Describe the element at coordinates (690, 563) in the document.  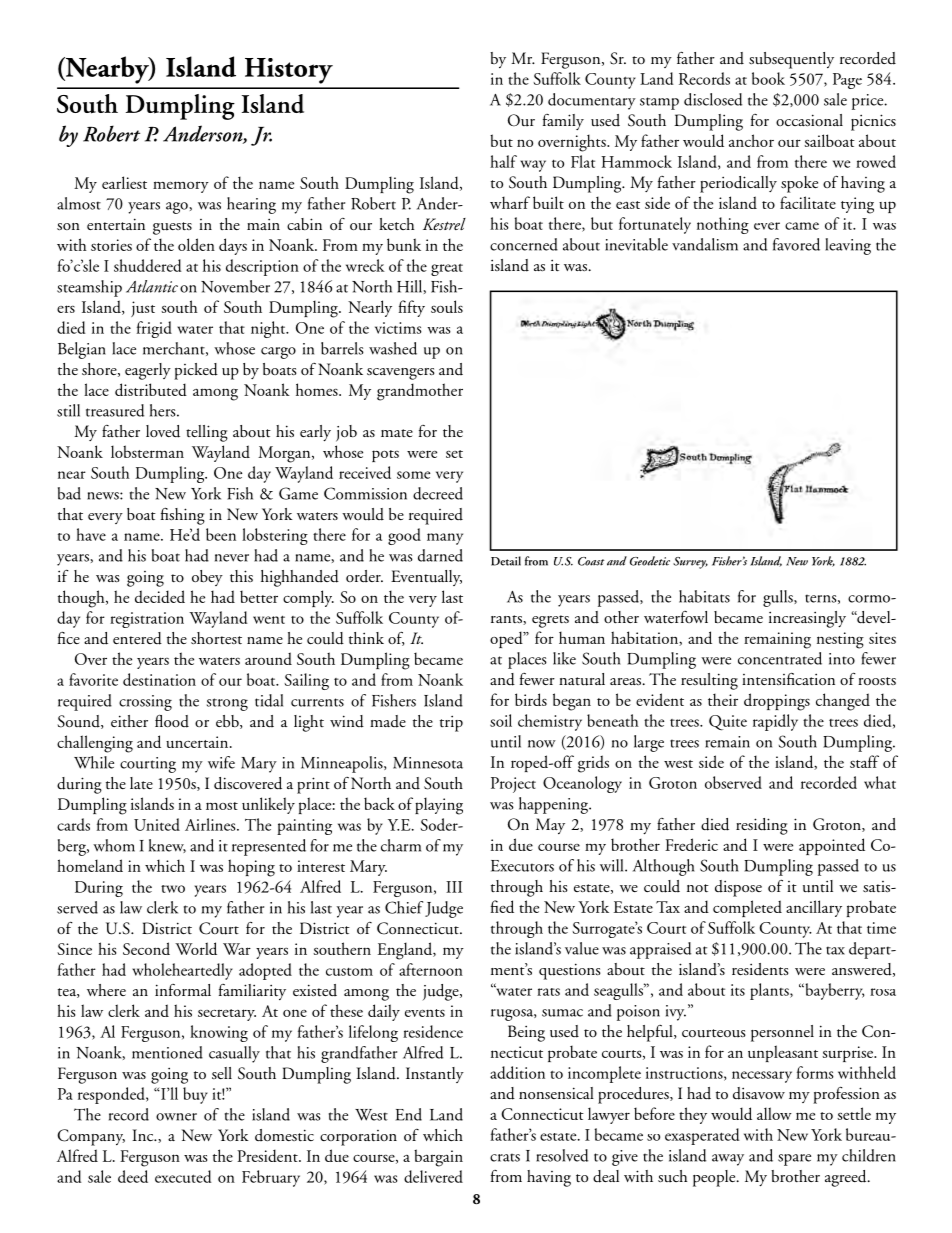
I see `Survey` at that location.
